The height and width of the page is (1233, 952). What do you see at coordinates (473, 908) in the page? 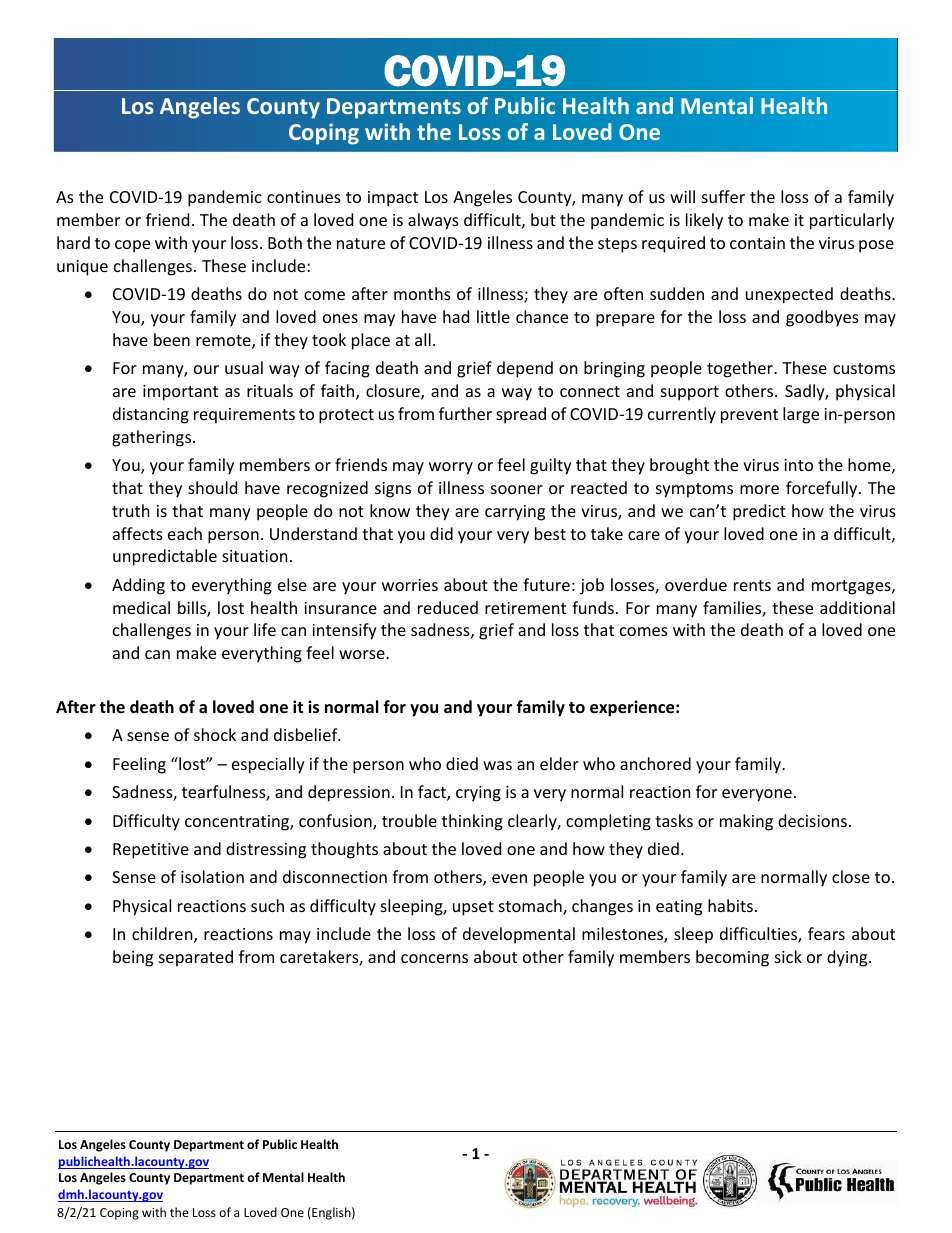
I see `upset` at bounding box center [473, 908].
